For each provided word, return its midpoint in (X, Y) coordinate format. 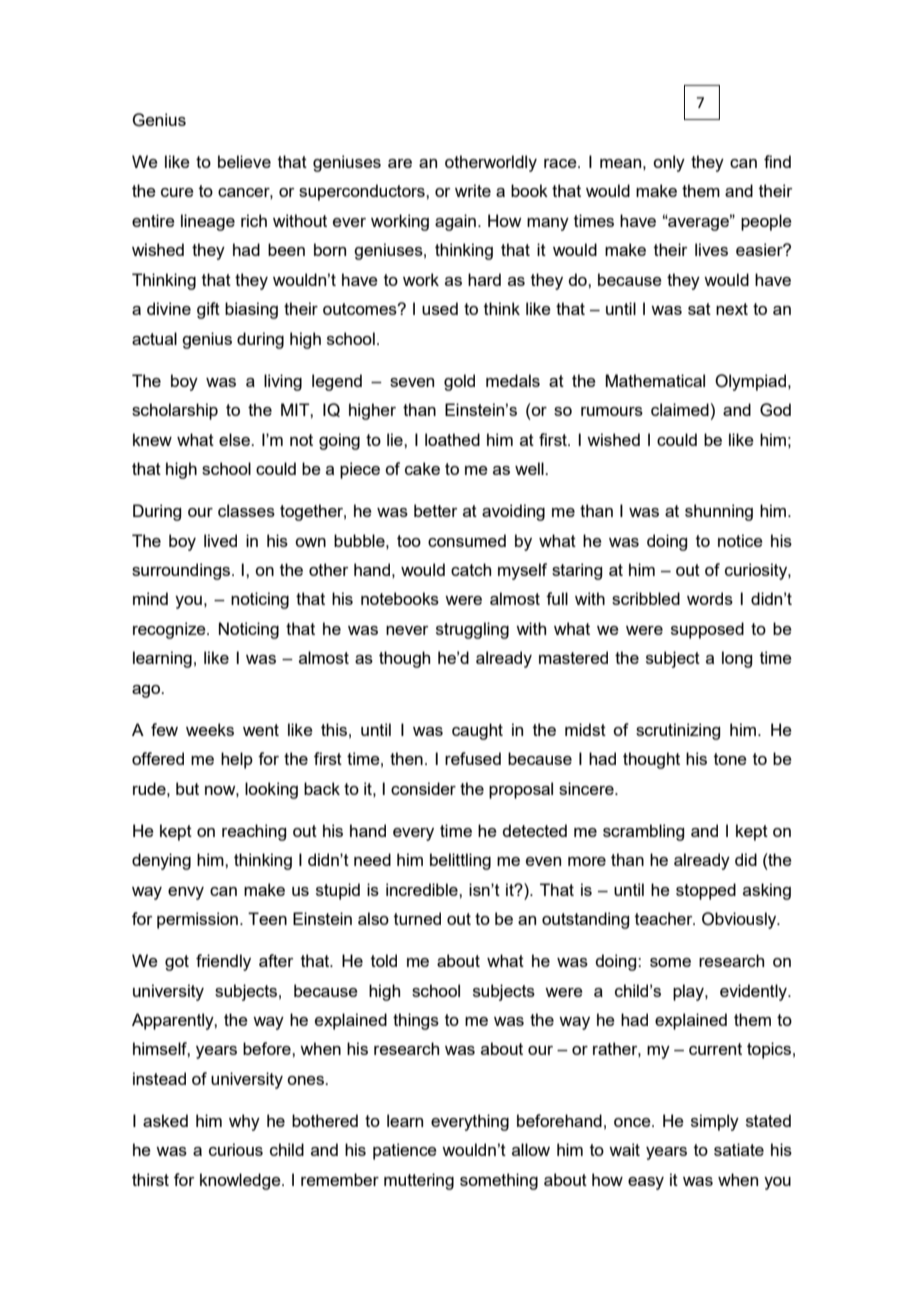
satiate (739, 1149)
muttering (419, 1181)
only (669, 163)
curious (236, 1149)
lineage (208, 222)
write (473, 190)
